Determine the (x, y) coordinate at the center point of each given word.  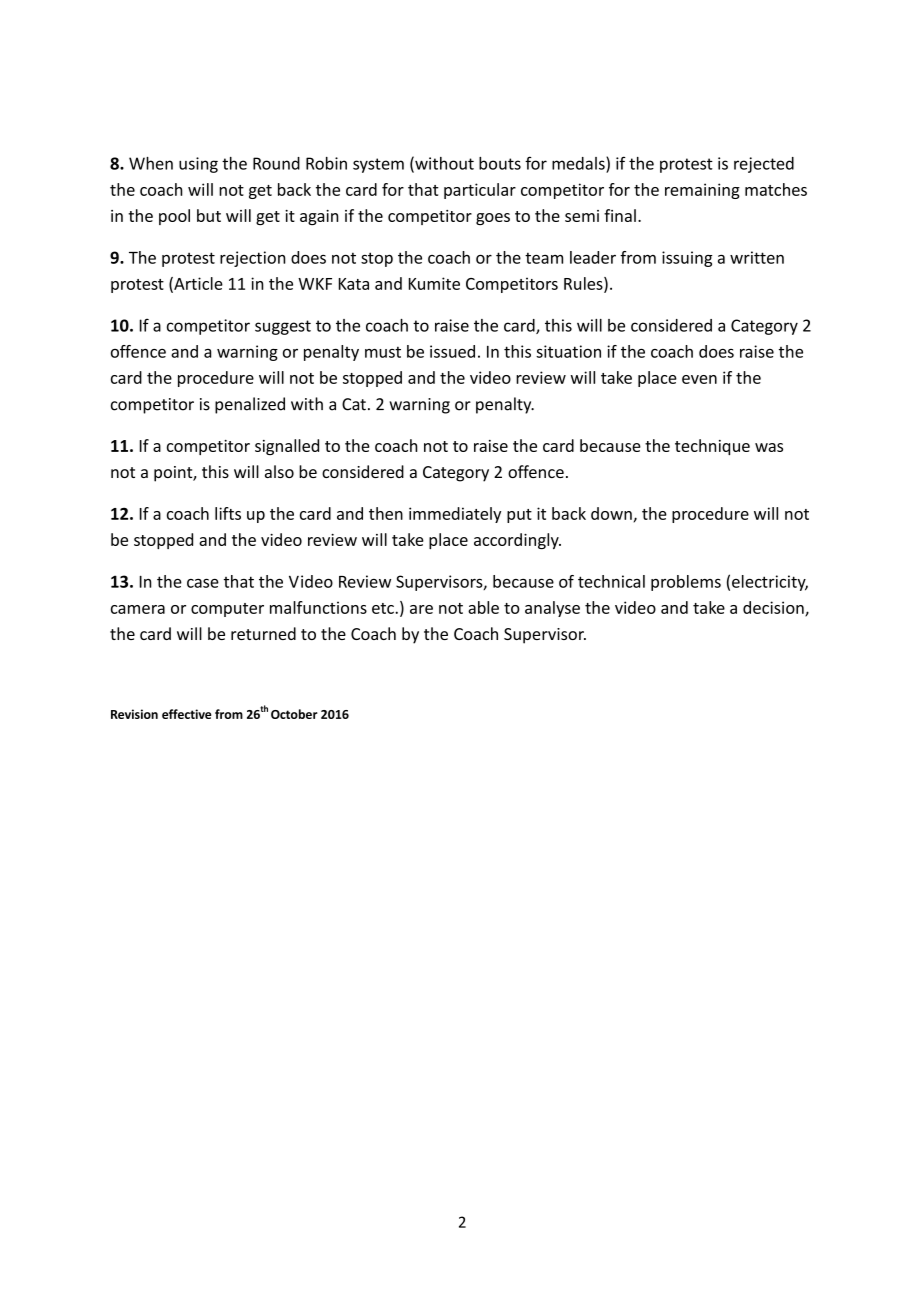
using (198, 165)
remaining (702, 191)
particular (480, 191)
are (421, 609)
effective (186, 714)
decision (774, 608)
